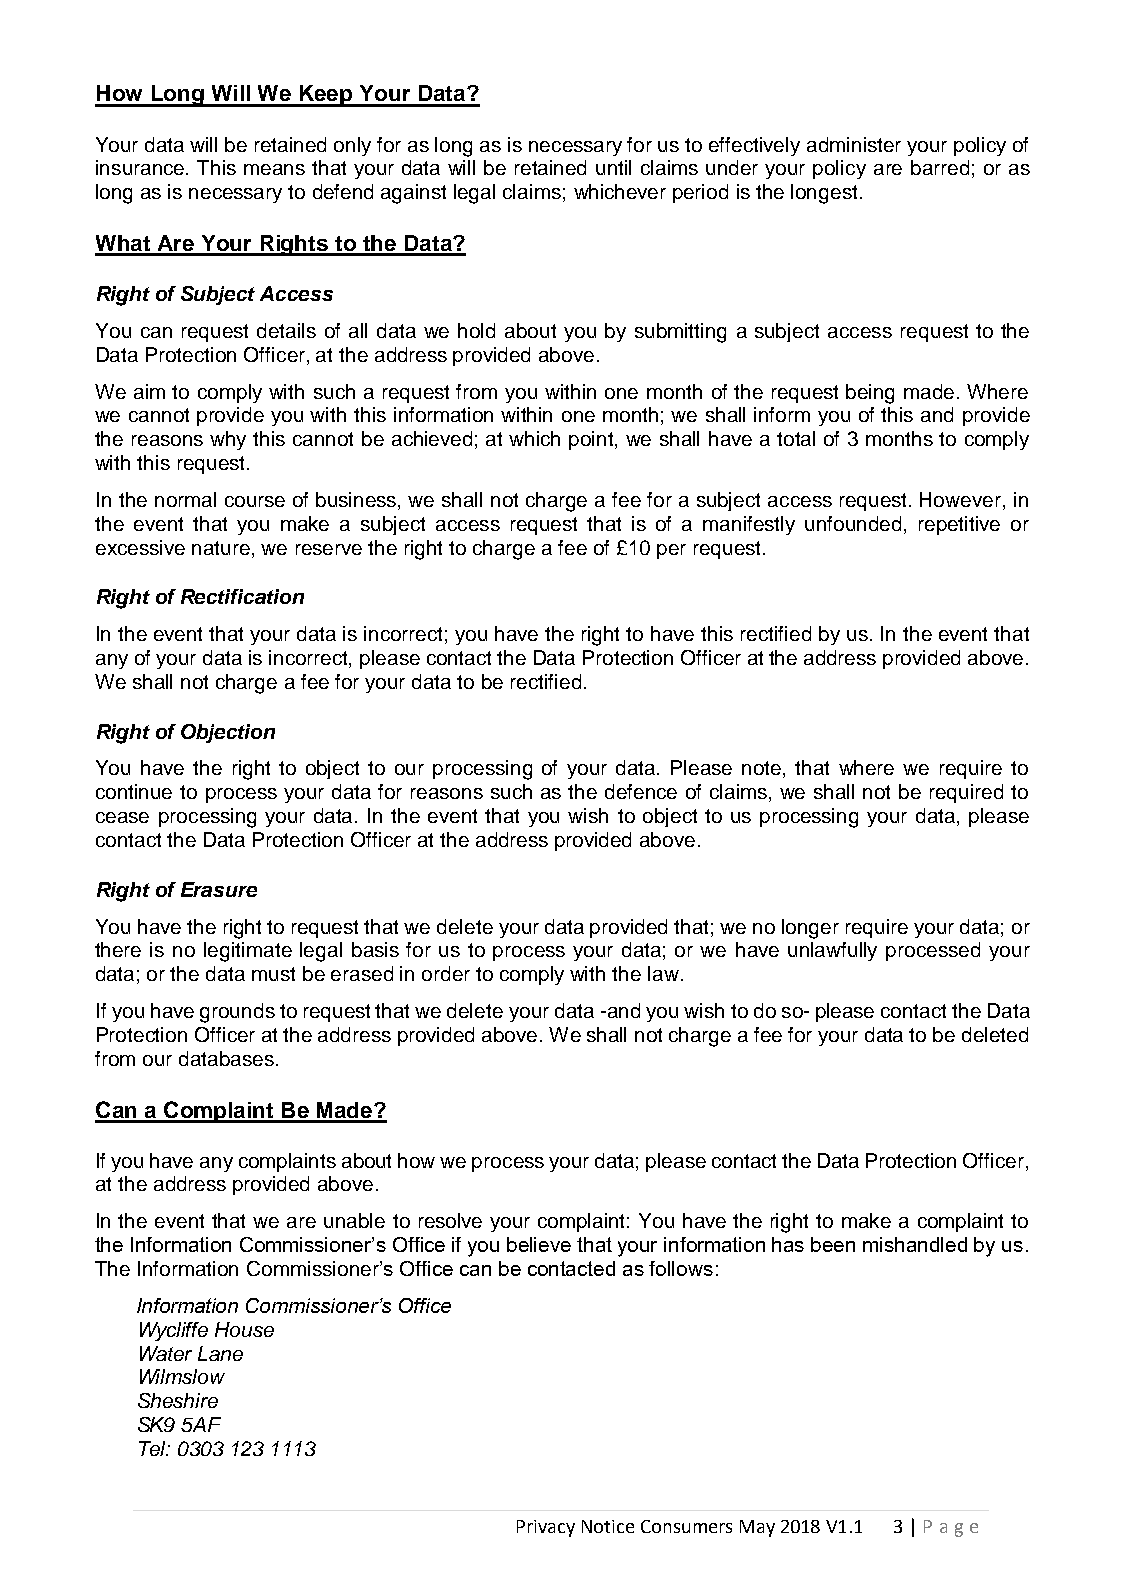  I want to click on continue, so click(134, 791).
